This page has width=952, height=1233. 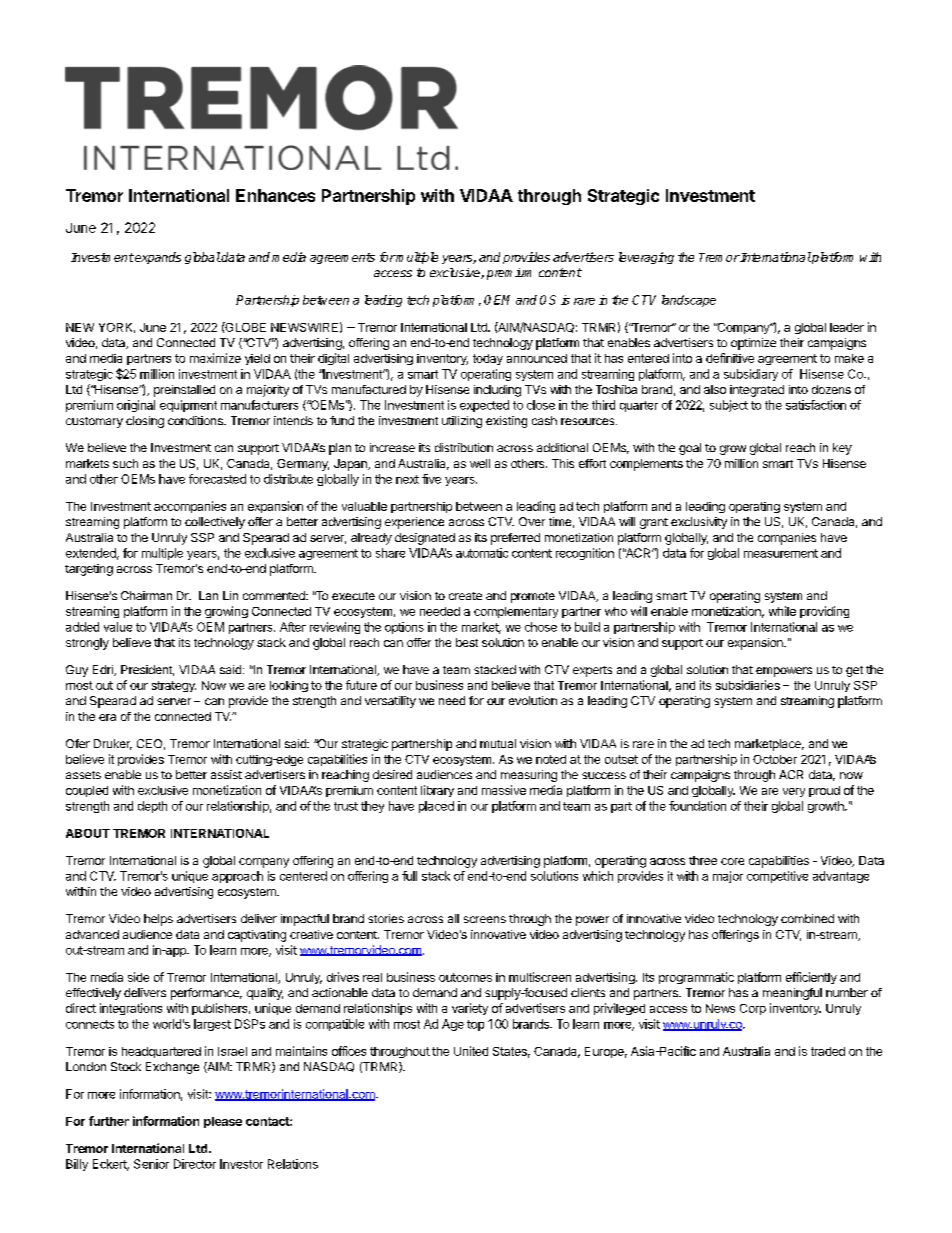 What do you see at coordinates (485, 919) in the page?
I see `screens` at bounding box center [485, 919].
